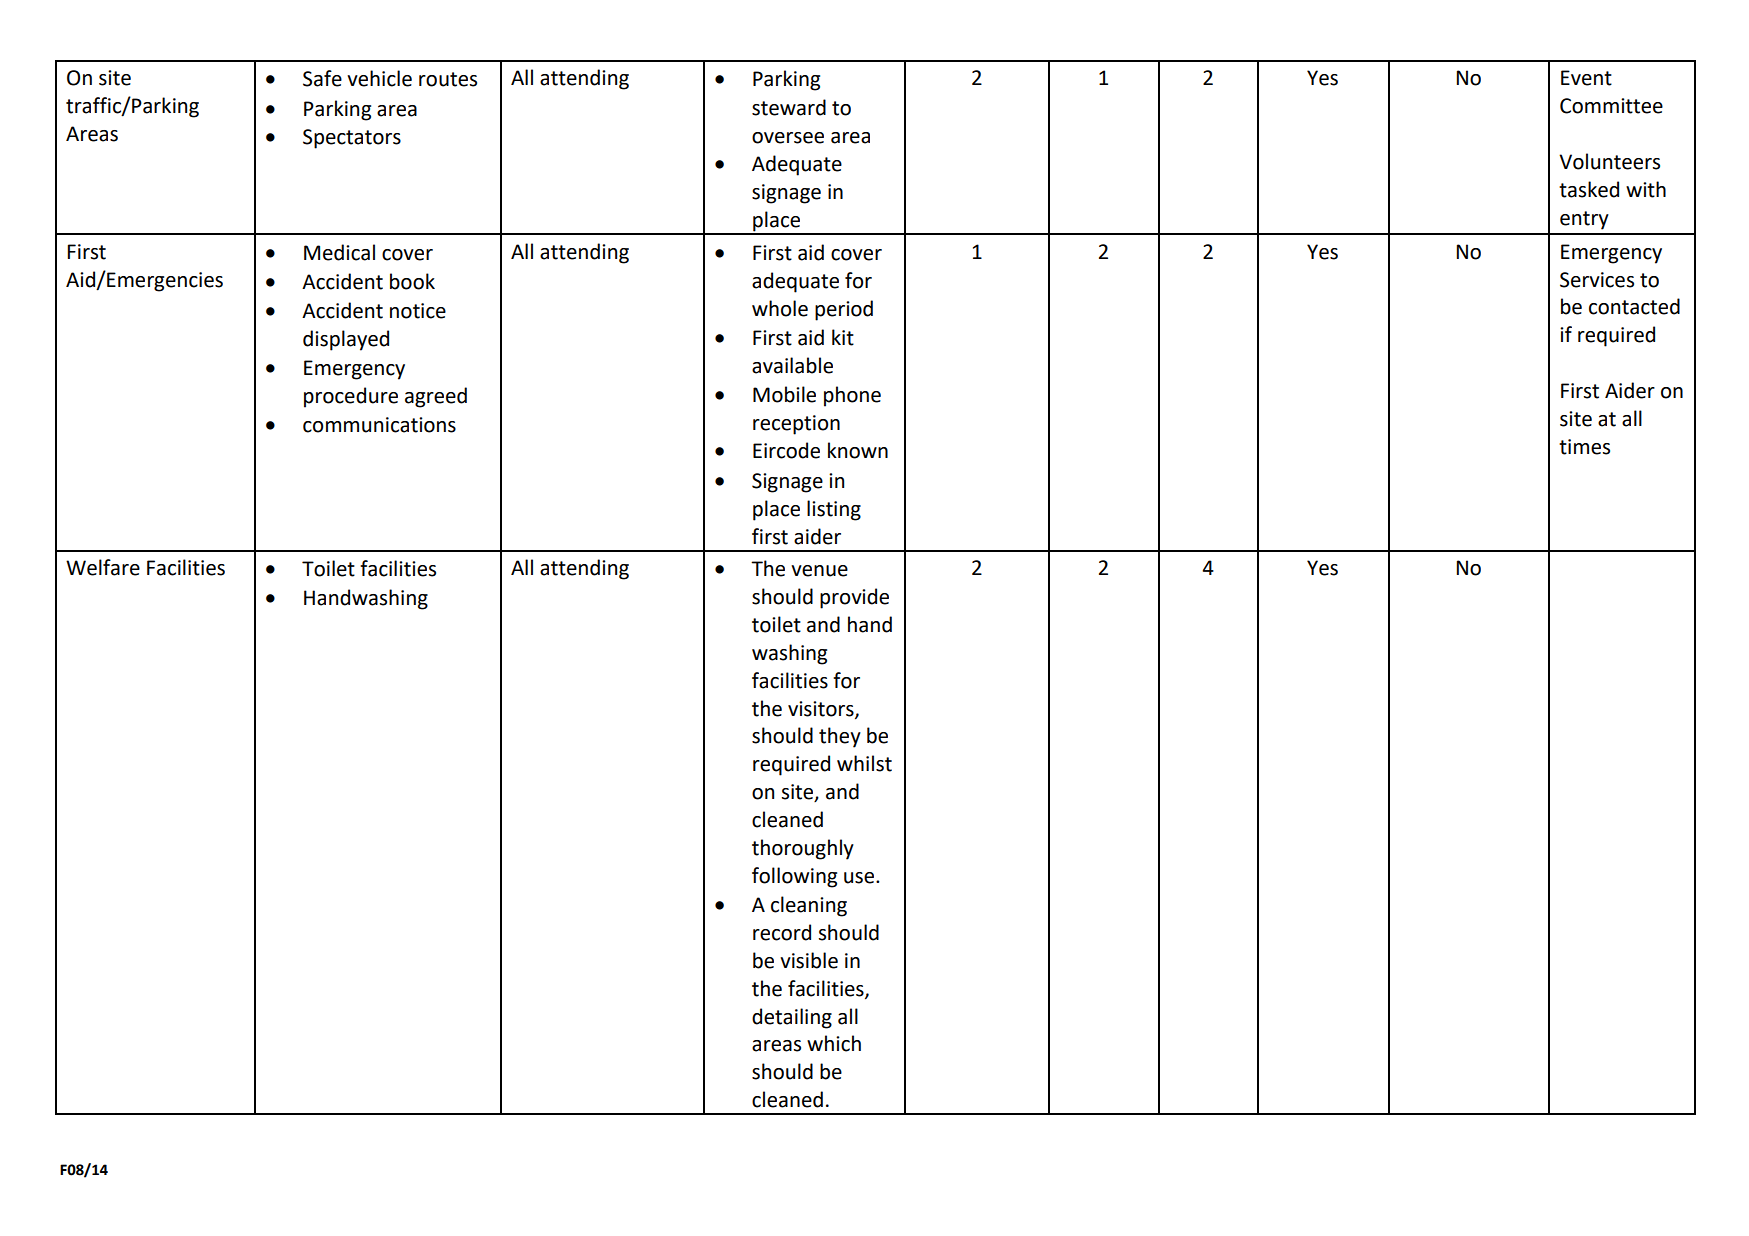  I want to click on detailing, so click(792, 1018).
